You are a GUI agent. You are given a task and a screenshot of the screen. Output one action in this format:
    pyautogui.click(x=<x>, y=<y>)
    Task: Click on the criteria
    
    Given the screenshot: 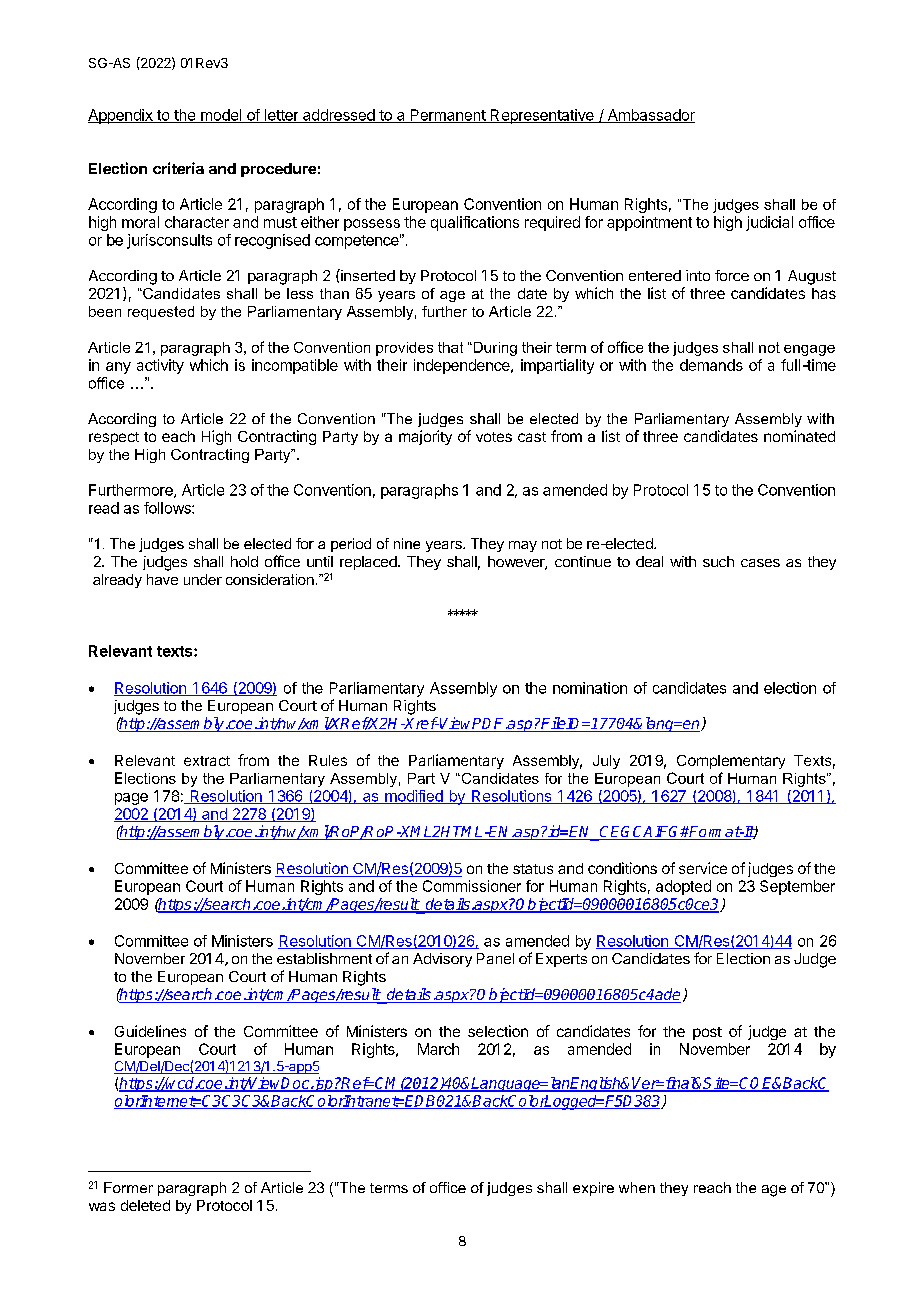 What is the action you would take?
    pyautogui.click(x=178, y=168)
